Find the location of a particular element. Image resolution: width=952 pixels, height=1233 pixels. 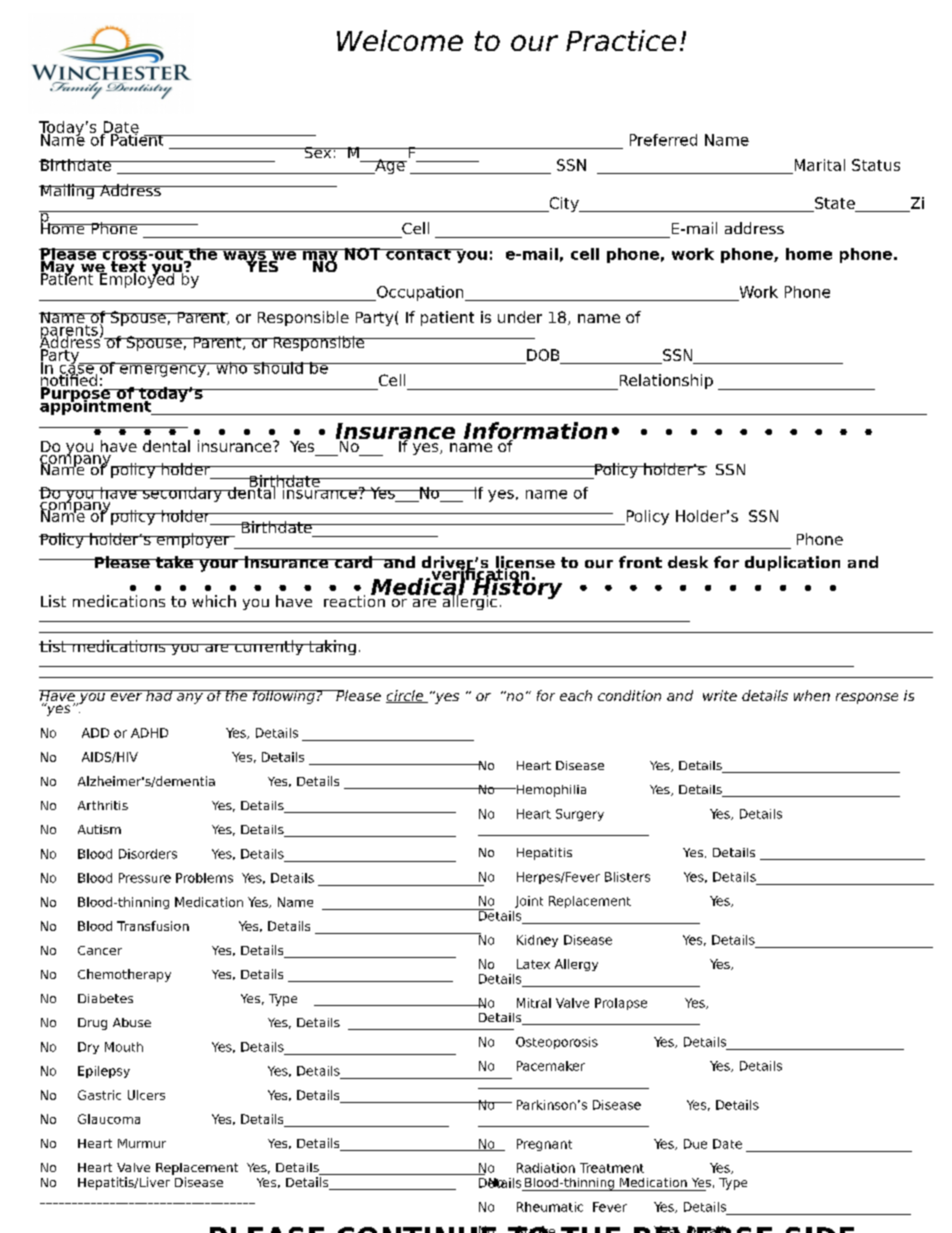

Preferred is located at coordinates (663, 140).
